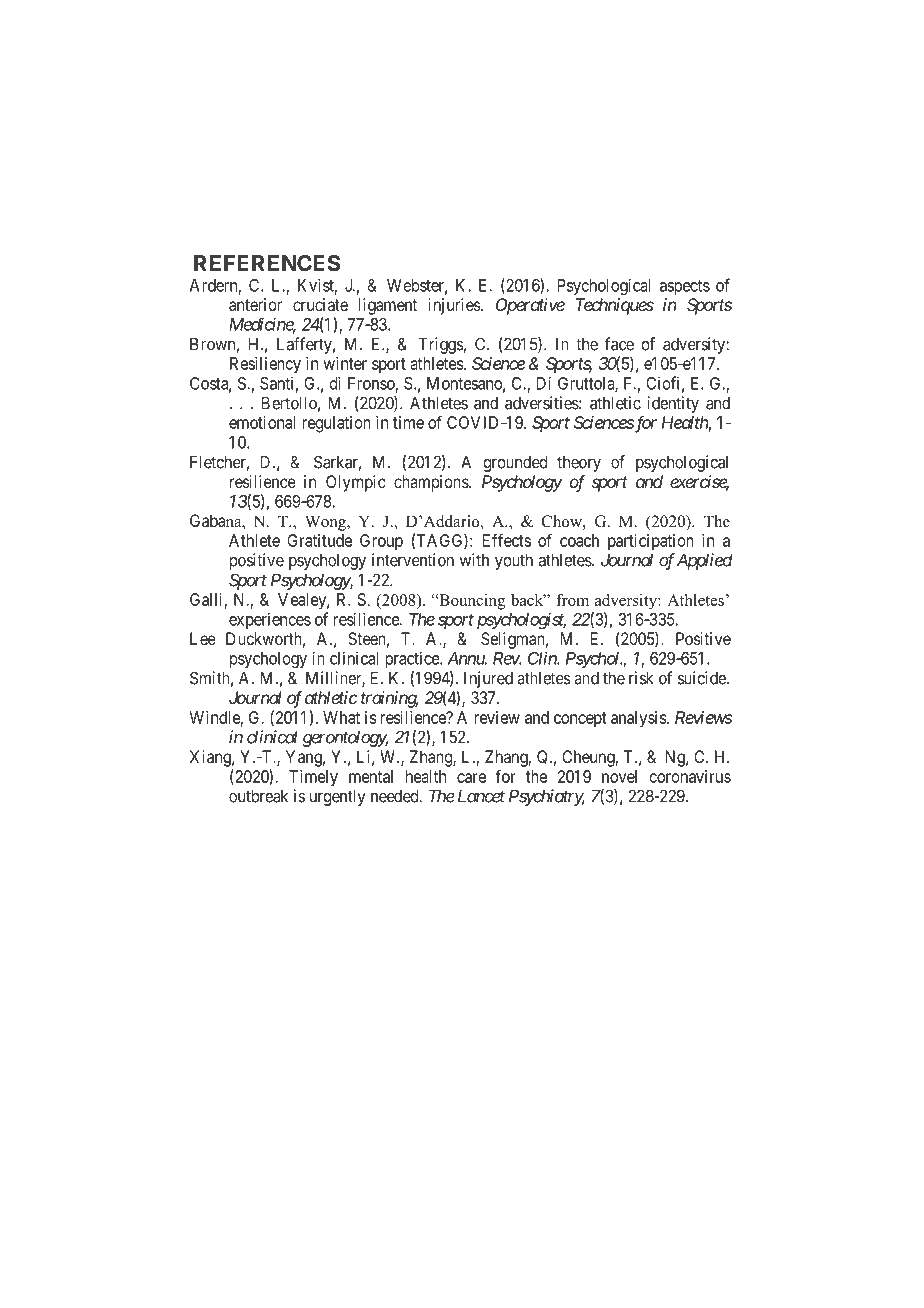  Describe the element at coordinates (258, 796) in the screenshot. I see `outbreak` at that location.
